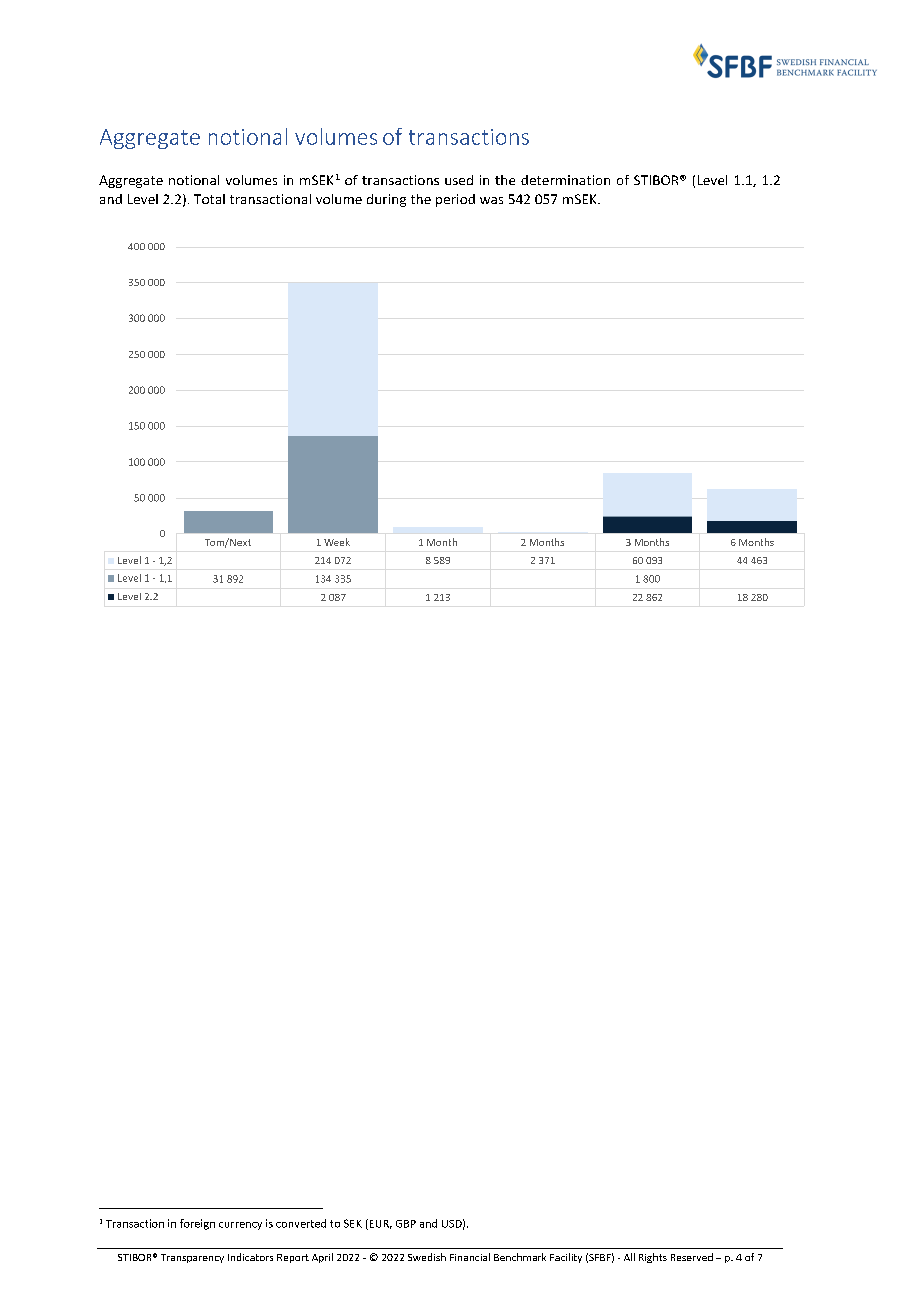 The height and width of the image is (1308, 924). I want to click on determination, so click(565, 180).
